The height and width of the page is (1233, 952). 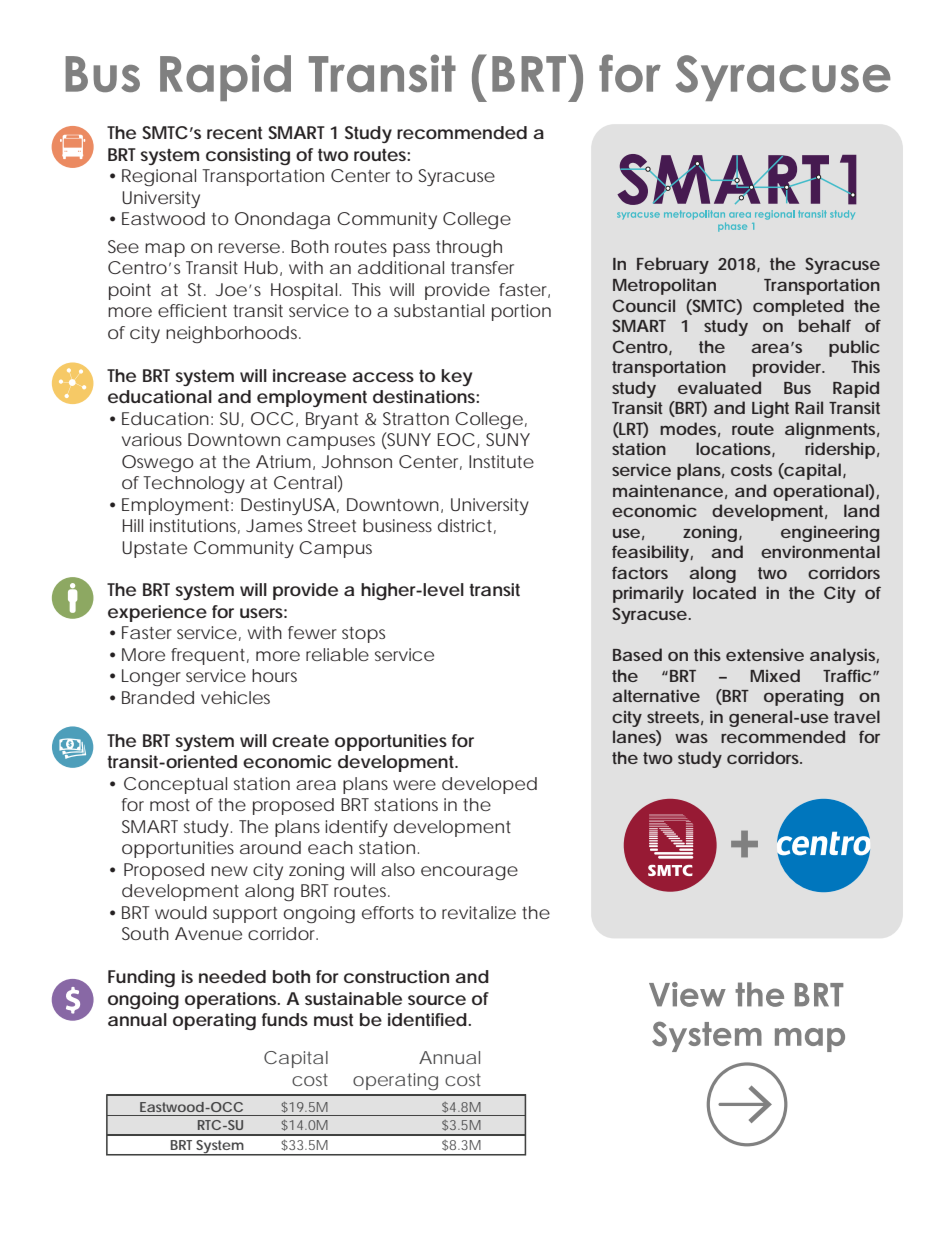 I want to click on Institute, so click(x=501, y=461).
